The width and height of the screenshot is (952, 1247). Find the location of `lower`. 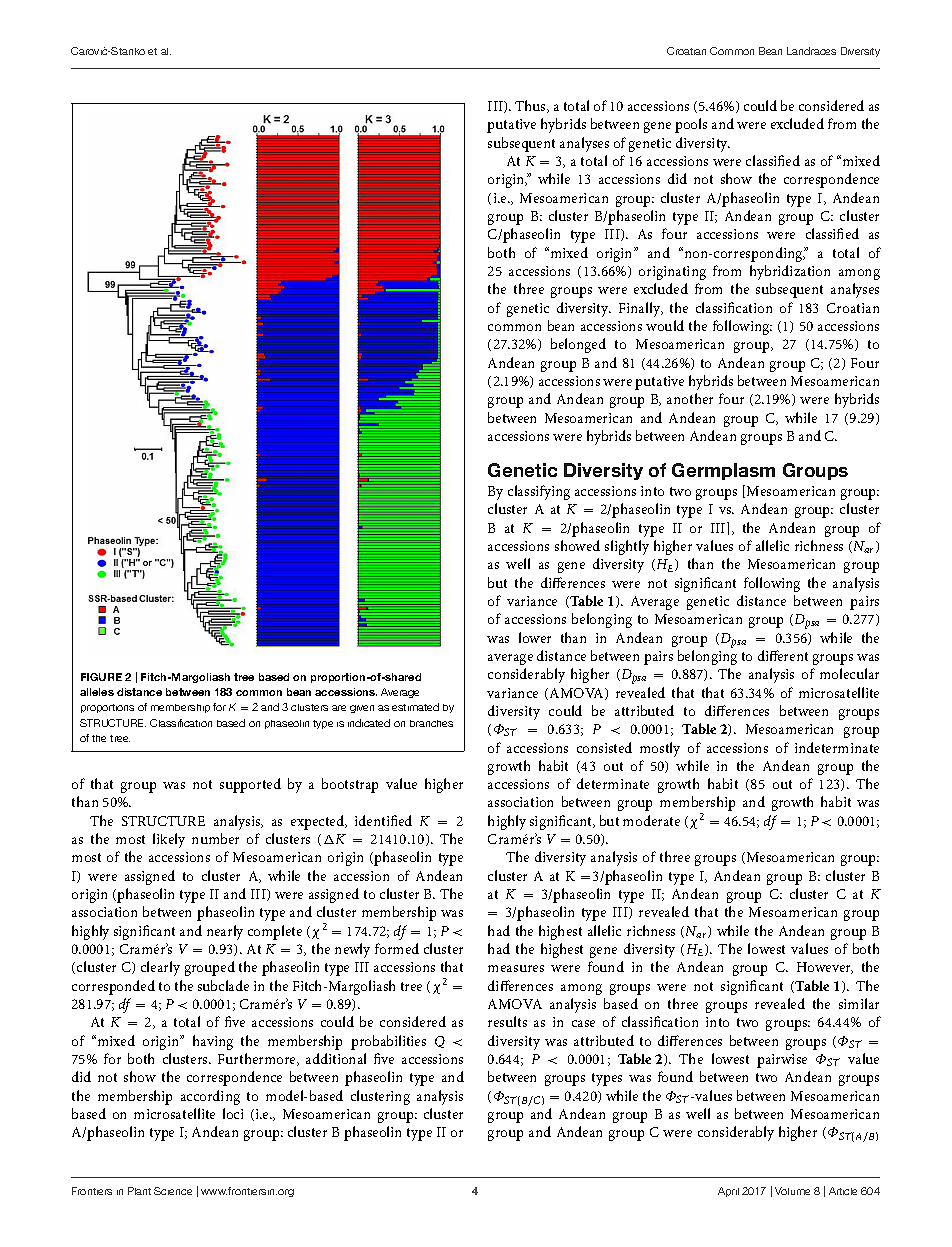

lower is located at coordinates (535, 637).
